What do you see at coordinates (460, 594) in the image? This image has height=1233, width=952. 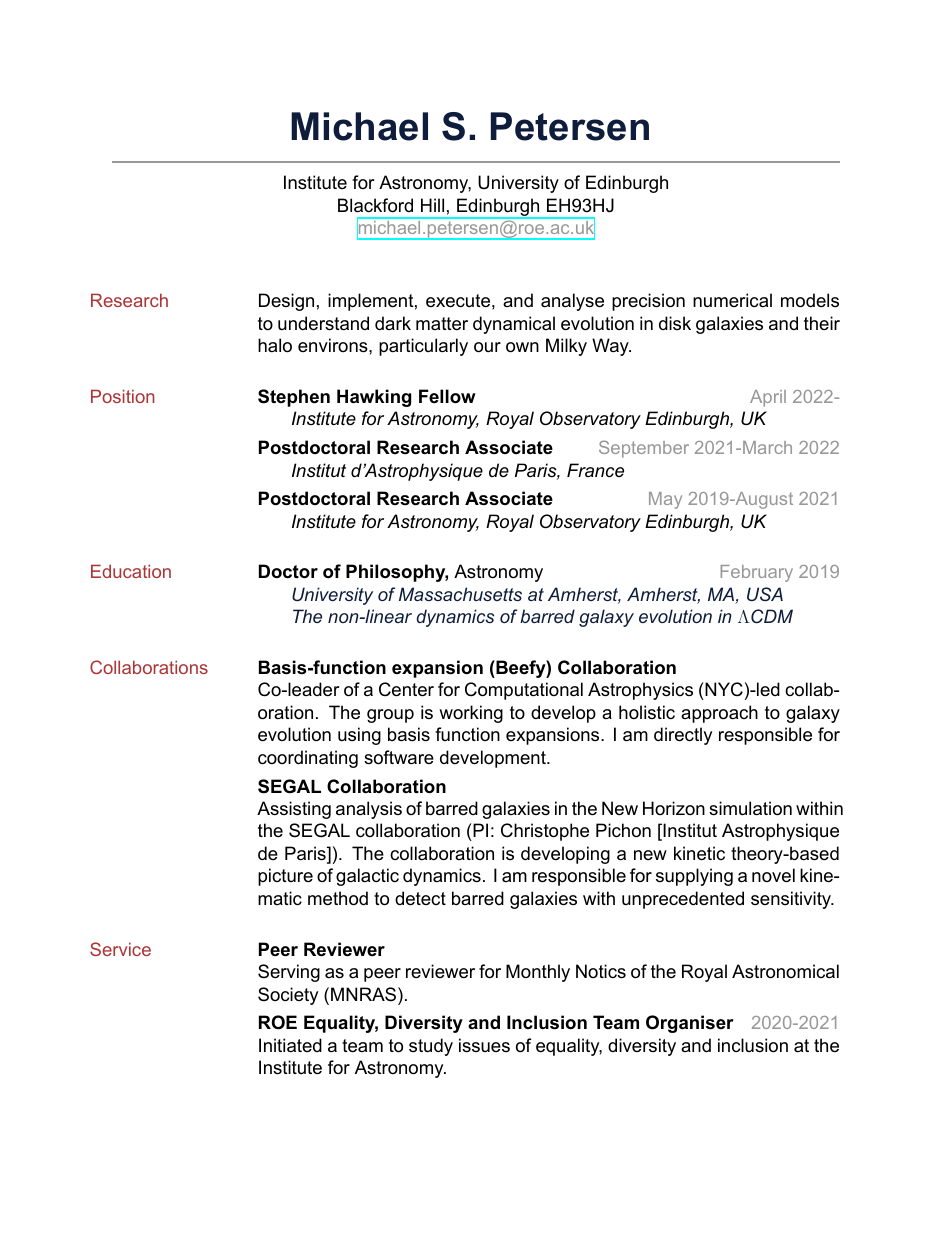 I see `Massachusetts` at bounding box center [460, 594].
